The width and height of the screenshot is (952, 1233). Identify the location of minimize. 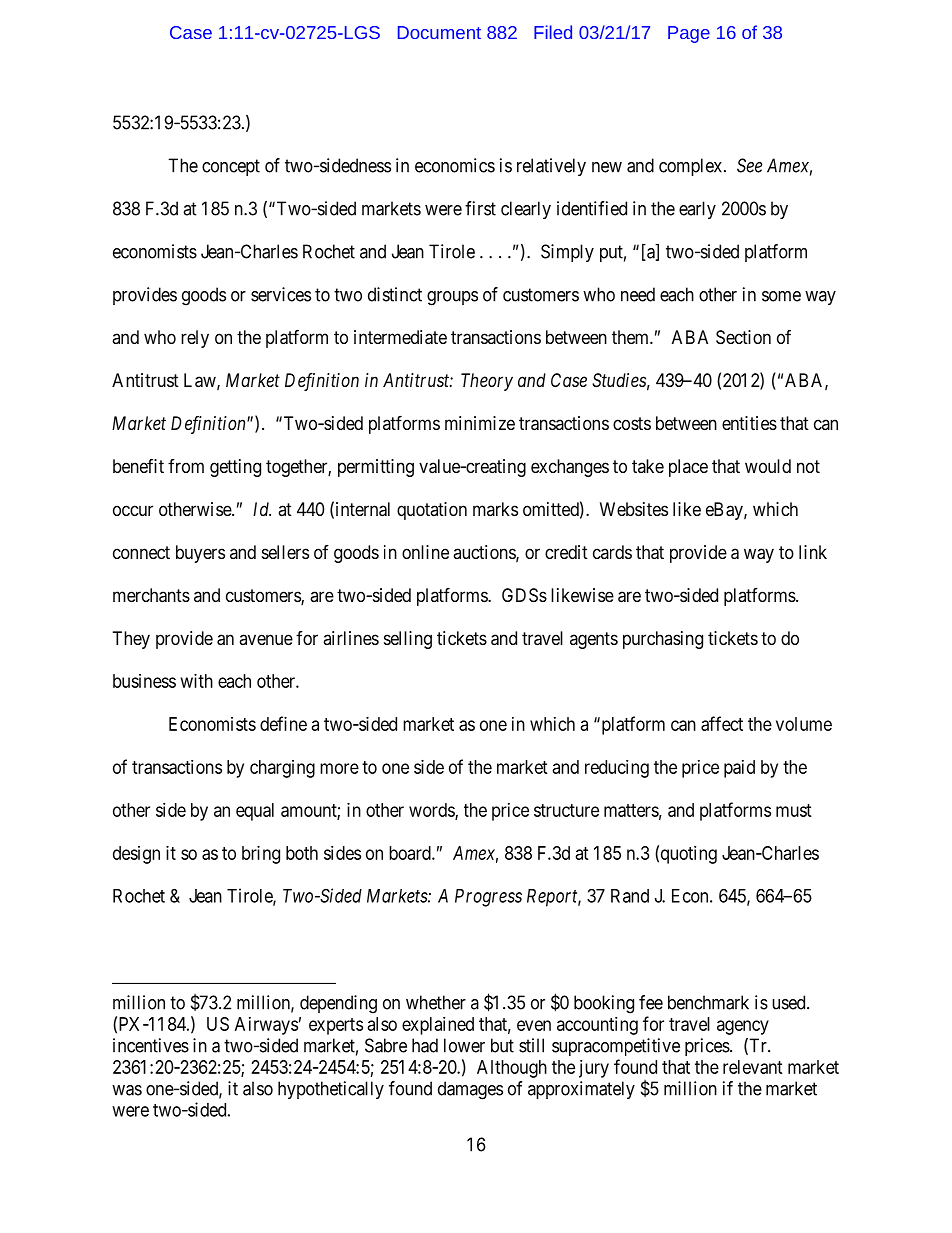
(480, 423).
